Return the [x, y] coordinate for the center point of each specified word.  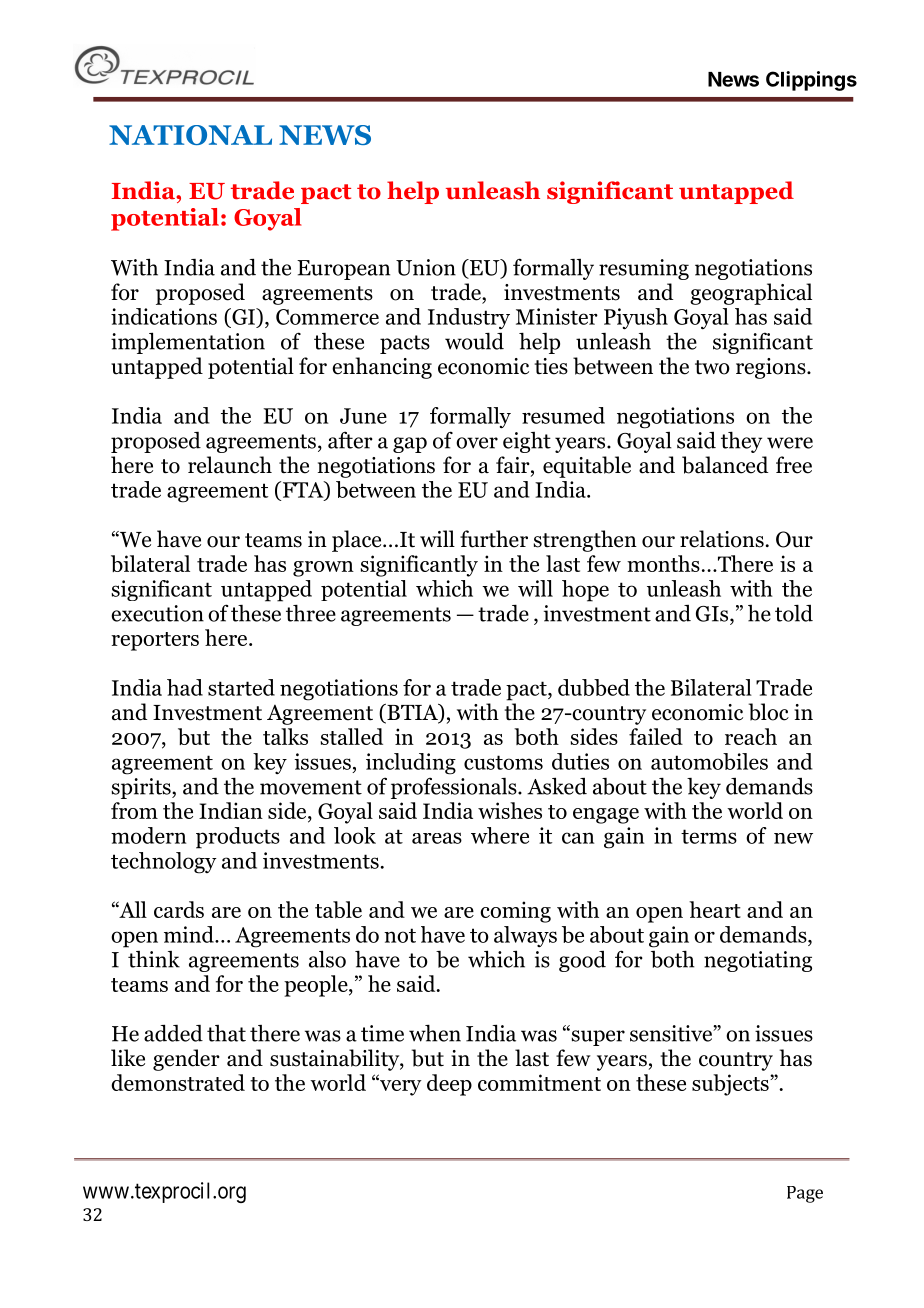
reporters [155, 641]
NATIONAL [190, 135]
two [712, 367]
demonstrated [178, 1082]
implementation [188, 343]
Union [426, 267]
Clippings [811, 81]
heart [715, 909]
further [494, 539]
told [794, 613]
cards [179, 909]
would [474, 341]
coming [515, 912]
